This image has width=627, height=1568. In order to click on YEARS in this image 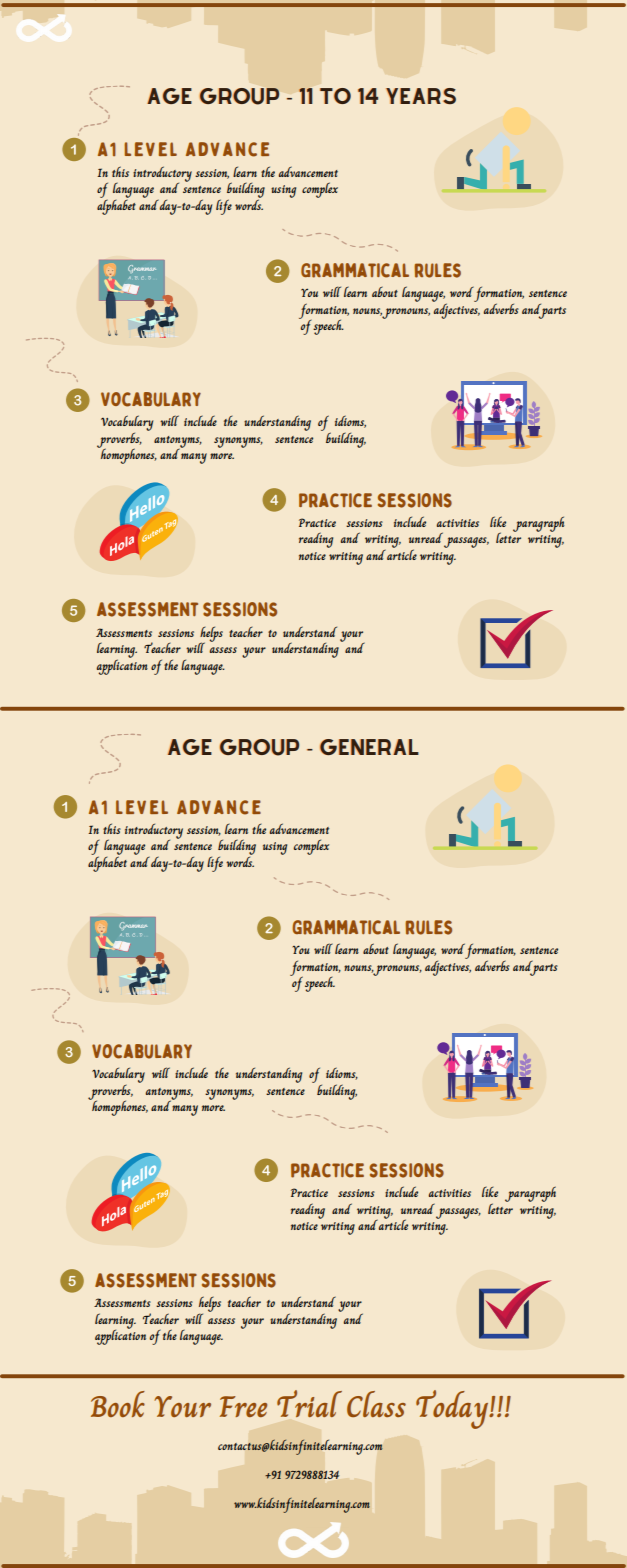, I will do `click(421, 96)`.
